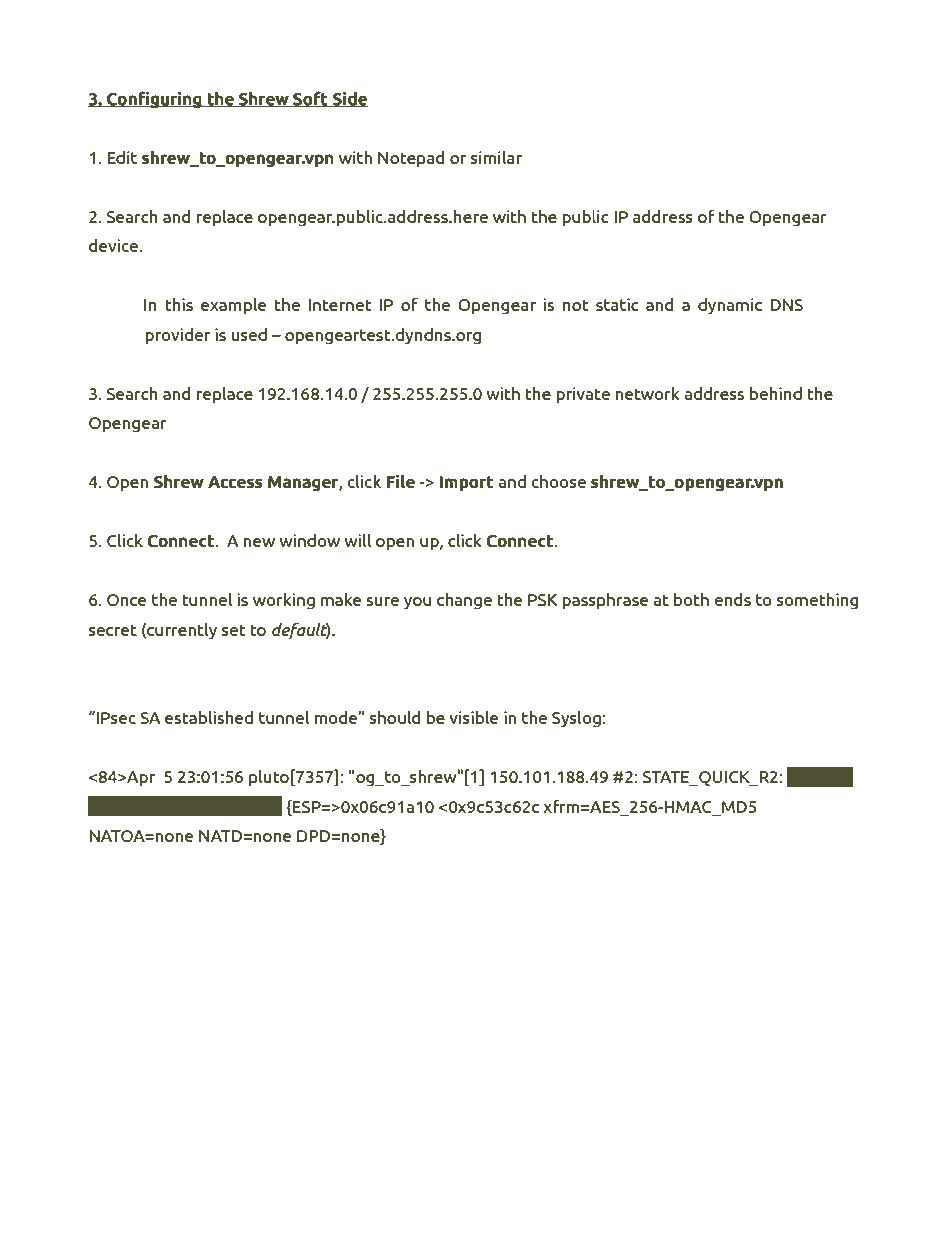 This screenshot has width=952, height=1233. I want to click on dynamic, so click(730, 306).
